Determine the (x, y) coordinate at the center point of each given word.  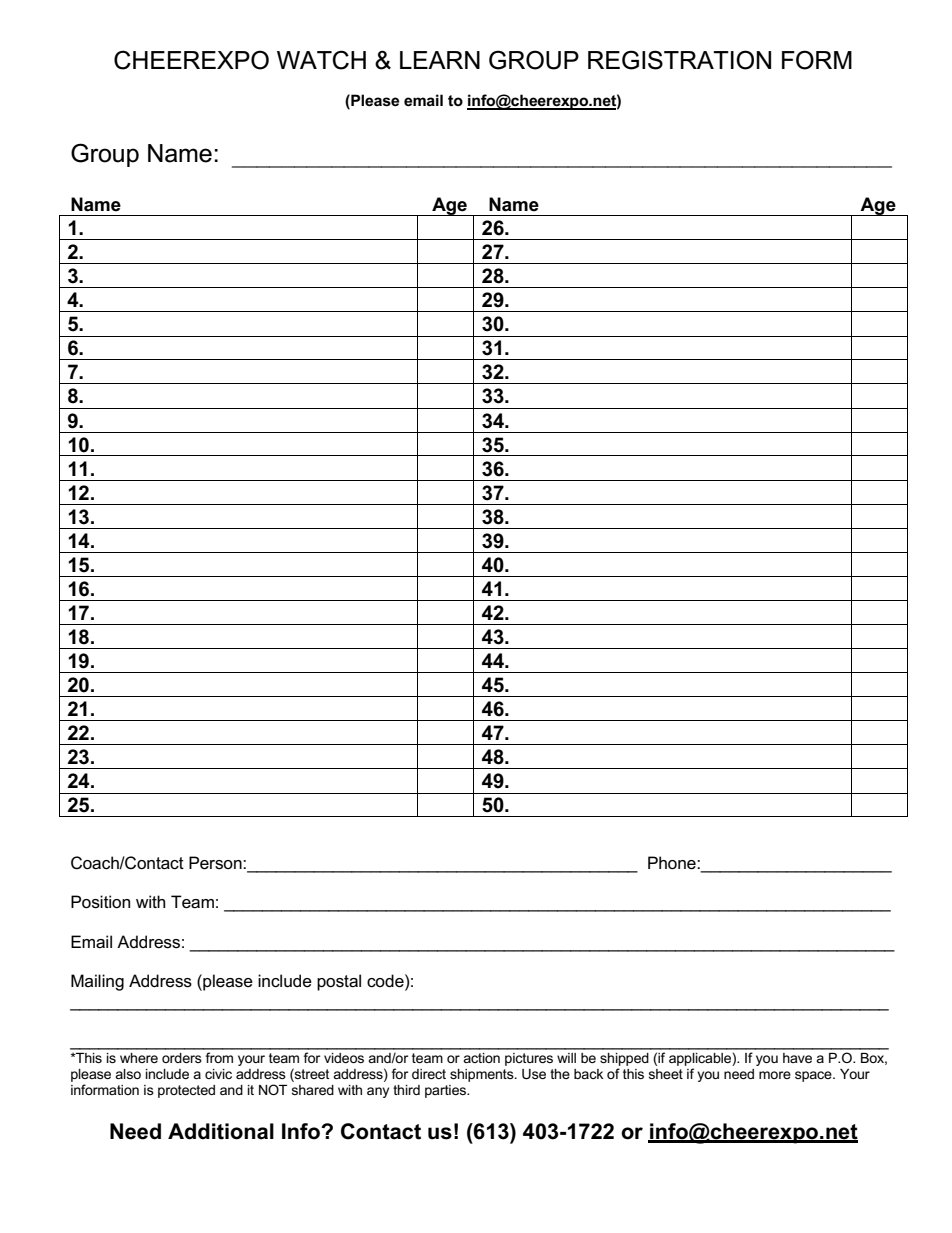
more (775, 1075)
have (797, 1058)
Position (100, 902)
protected (186, 1091)
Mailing (97, 982)
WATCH (321, 60)
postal (339, 982)
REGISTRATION (679, 60)
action (481, 1058)
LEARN (440, 60)
